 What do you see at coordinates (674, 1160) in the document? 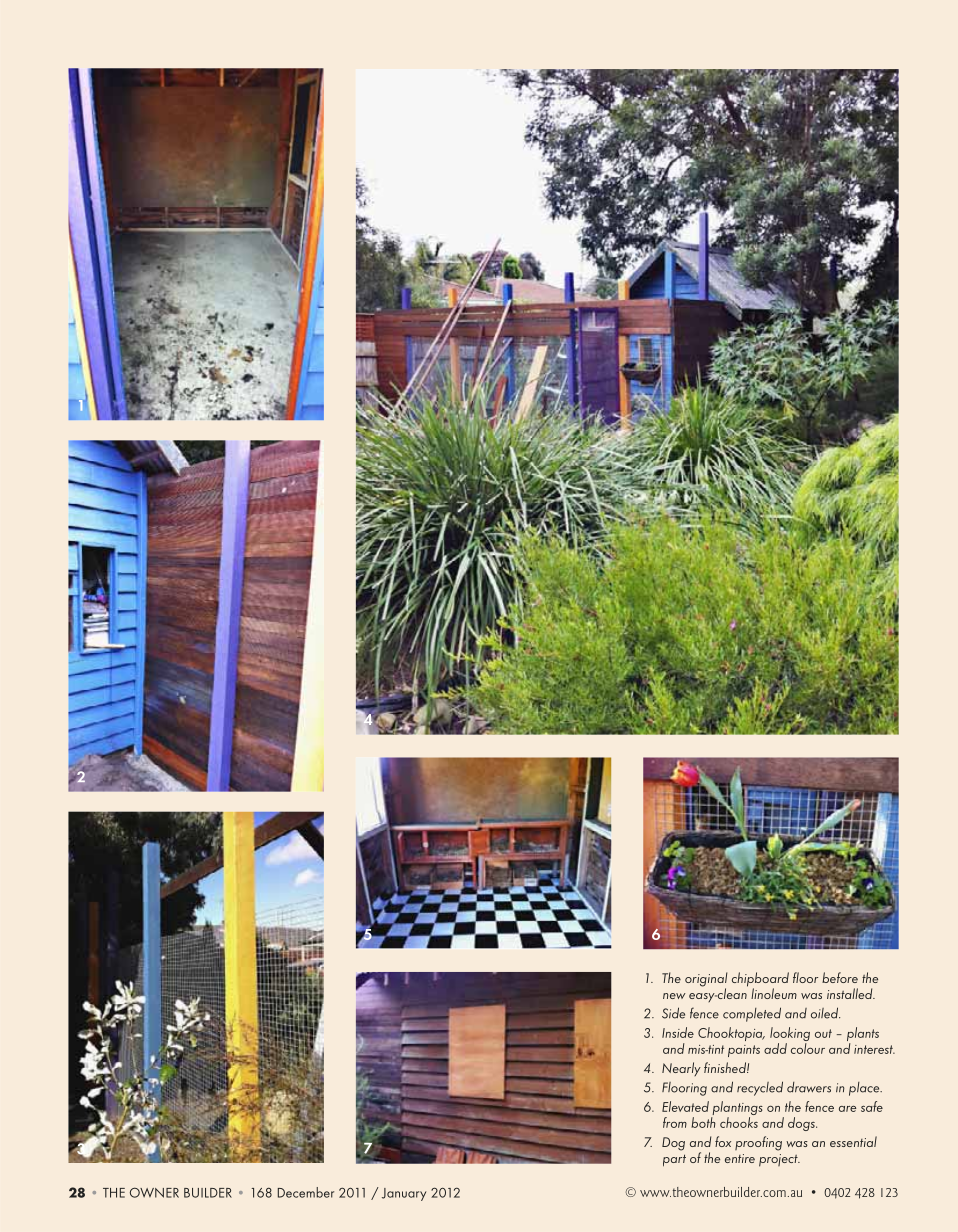
I see `part` at bounding box center [674, 1160].
